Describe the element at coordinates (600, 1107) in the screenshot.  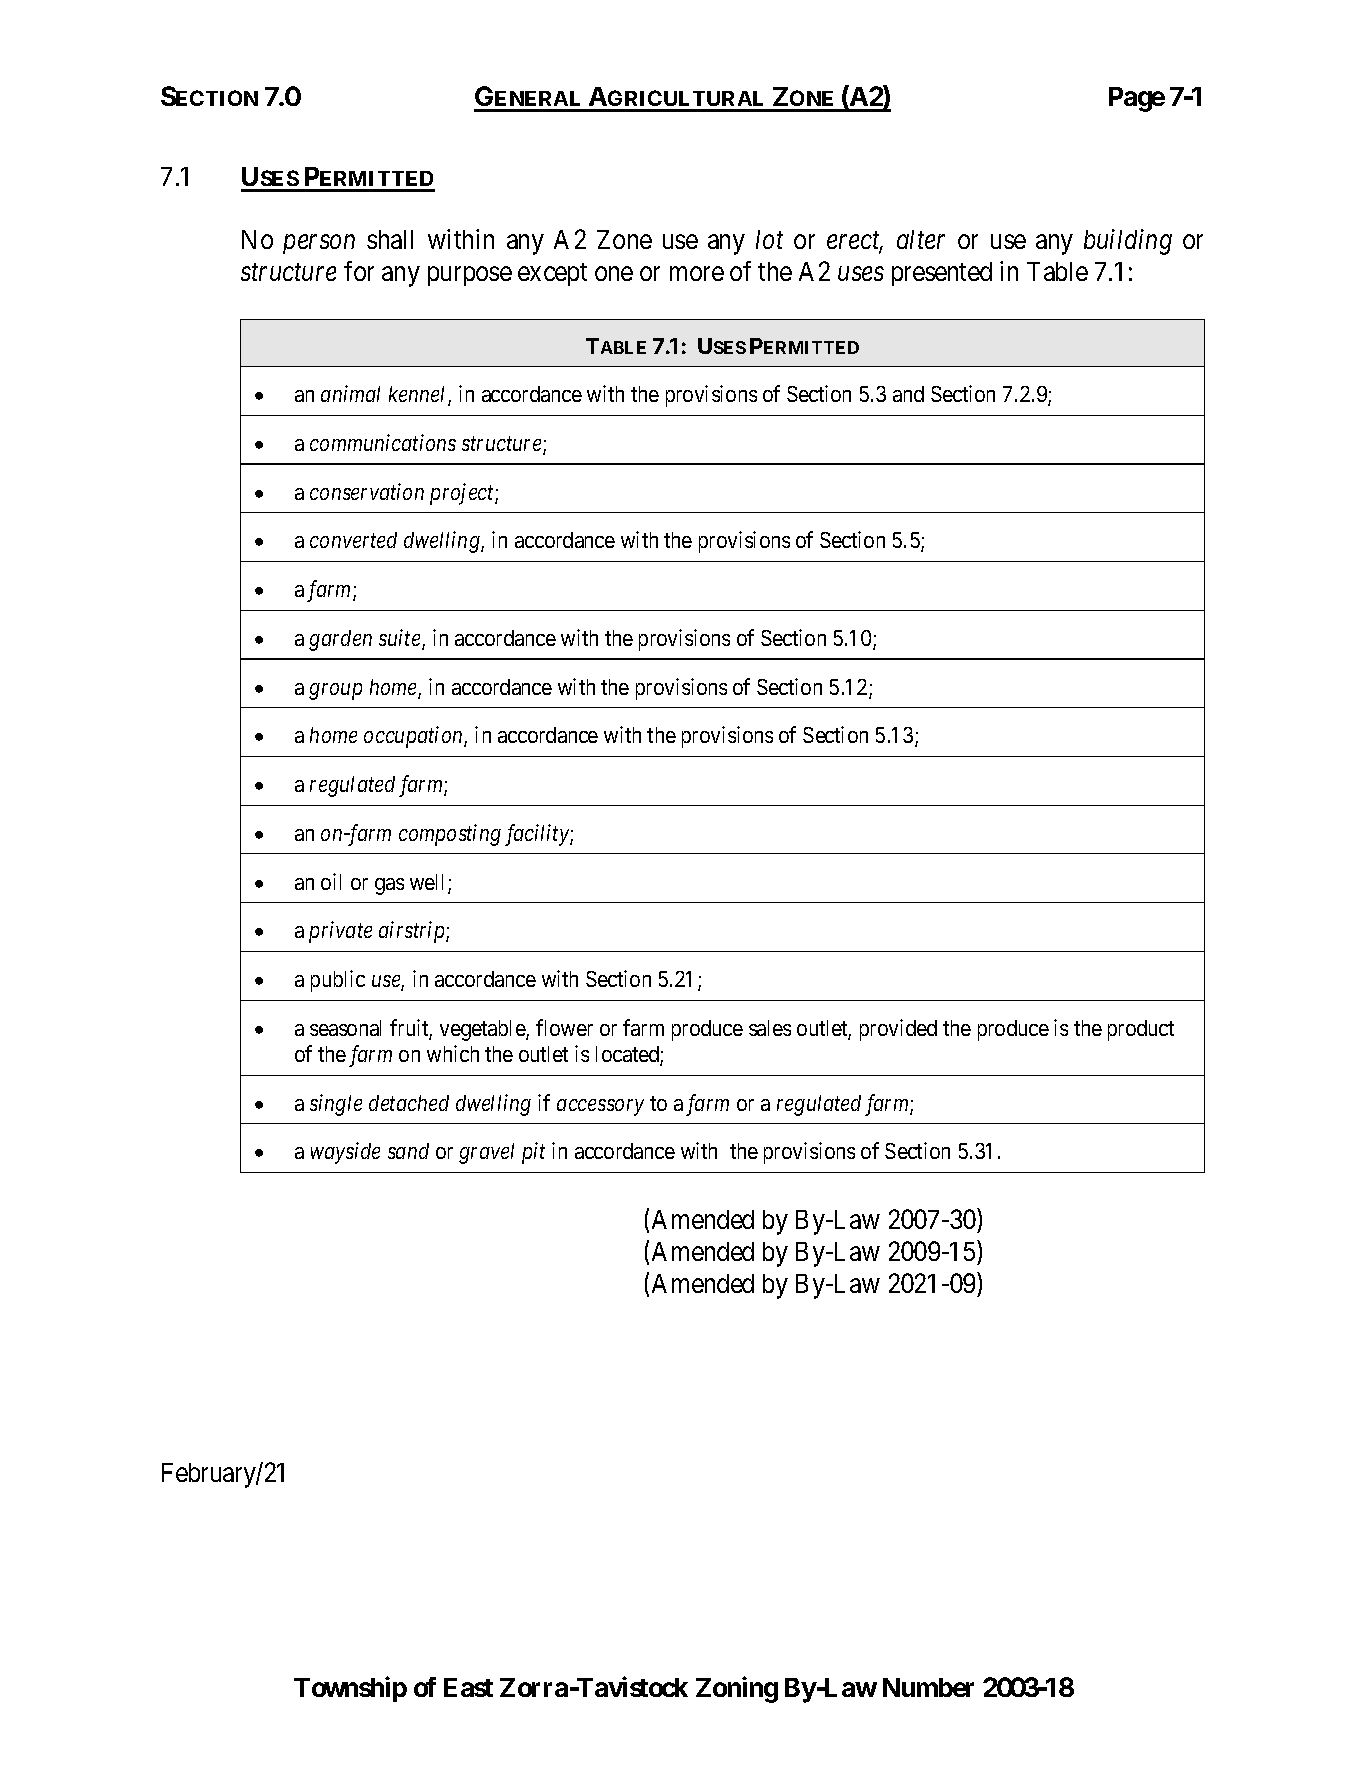
I see `accessory` at that location.
